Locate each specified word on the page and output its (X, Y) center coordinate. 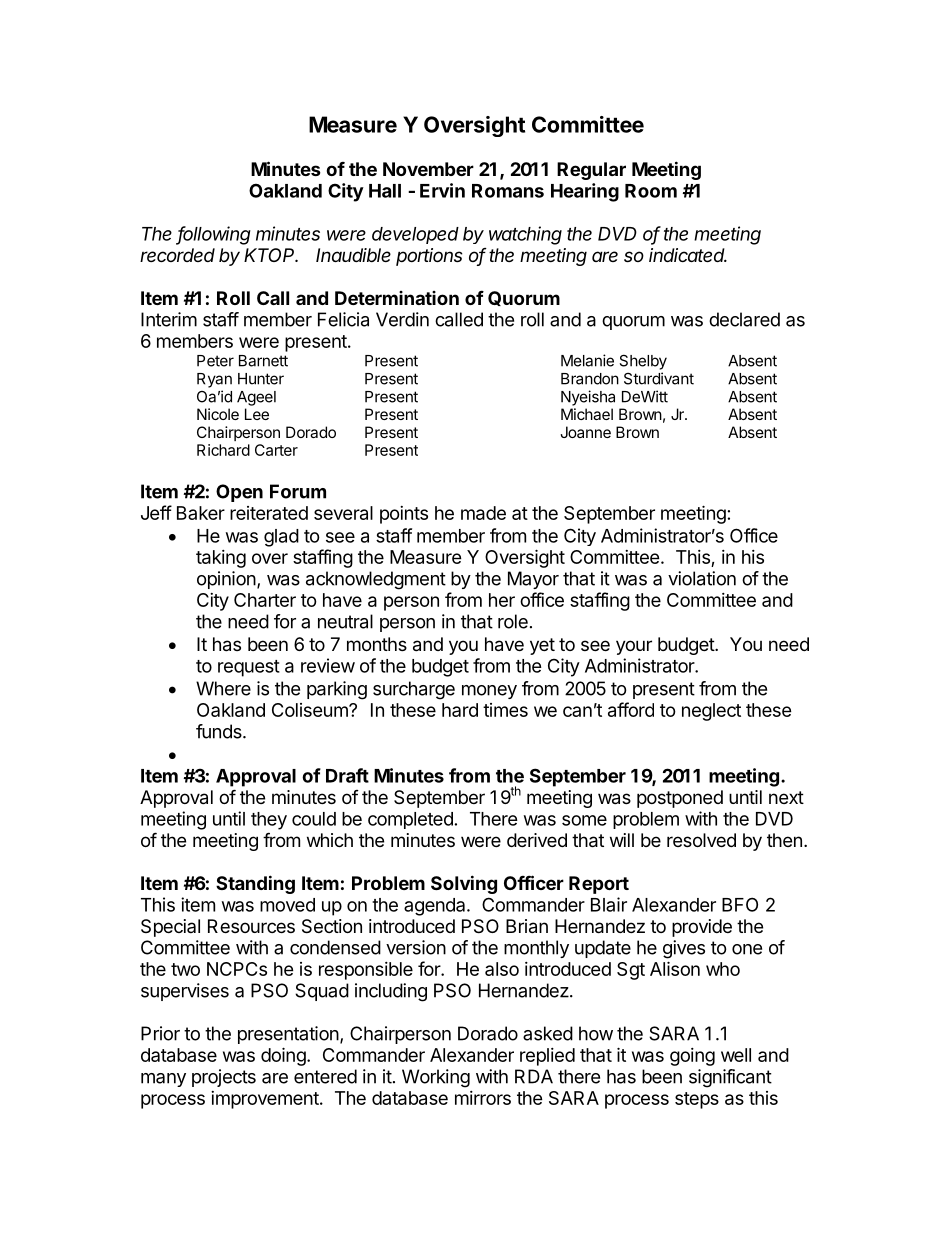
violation (702, 578)
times (505, 710)
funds (220, 731)
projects (224, 1078)
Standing (255, 884)
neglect (711, 712)
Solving (464, 884)
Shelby (643, 362)
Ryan (214, 380)
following (214, 235)
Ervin (442, 190)
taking (221, 559)
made (483, 513)
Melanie (587, 360)
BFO (740, 904)
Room (651, 191)
